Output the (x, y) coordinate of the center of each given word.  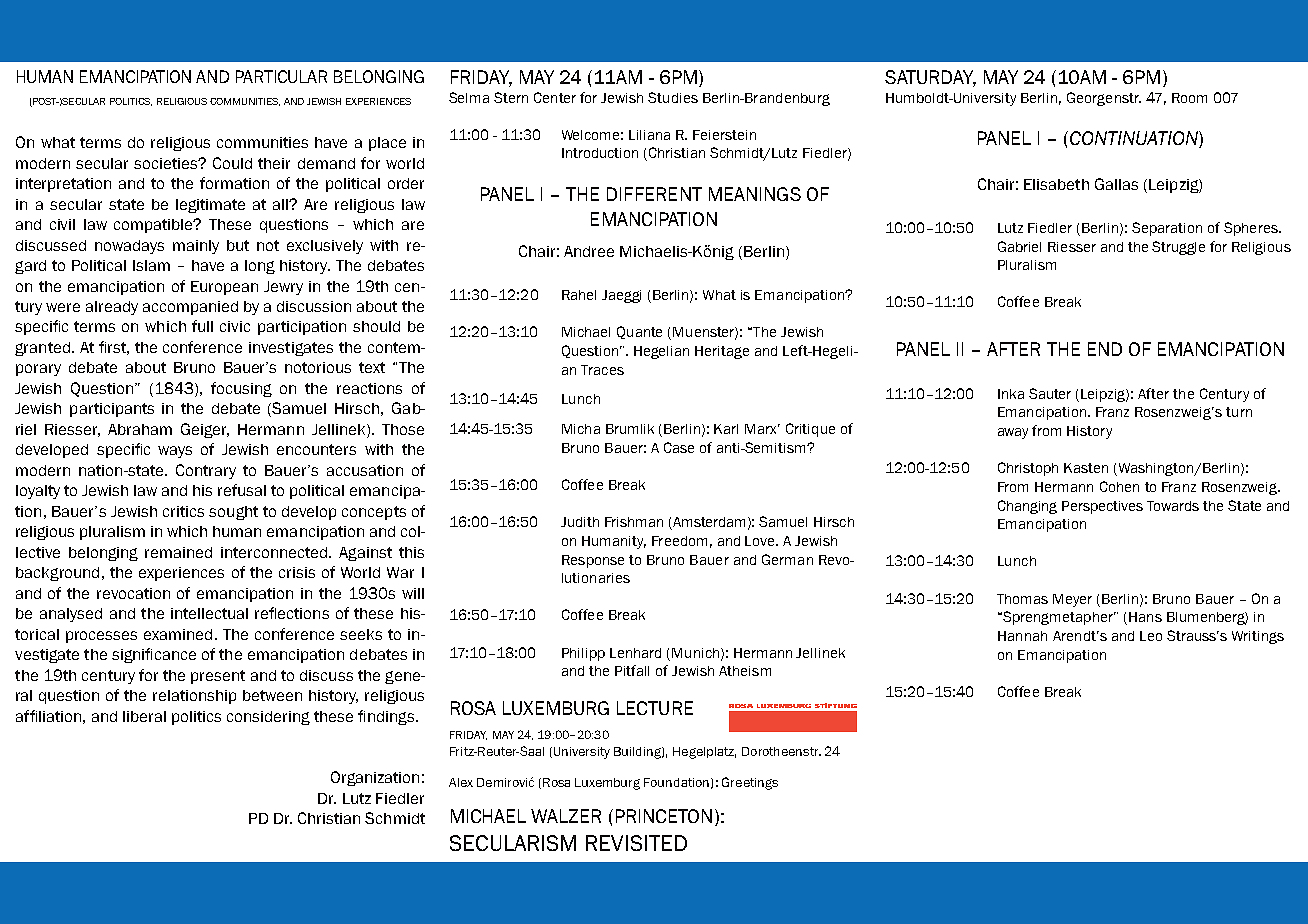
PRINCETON (664, 816)
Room (1189, 98)
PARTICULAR (281, 76)
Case (679, 447)
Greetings (750, 783)
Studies (673, 97)
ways (175, 452)
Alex (461, 782)
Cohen (1119, 486)
